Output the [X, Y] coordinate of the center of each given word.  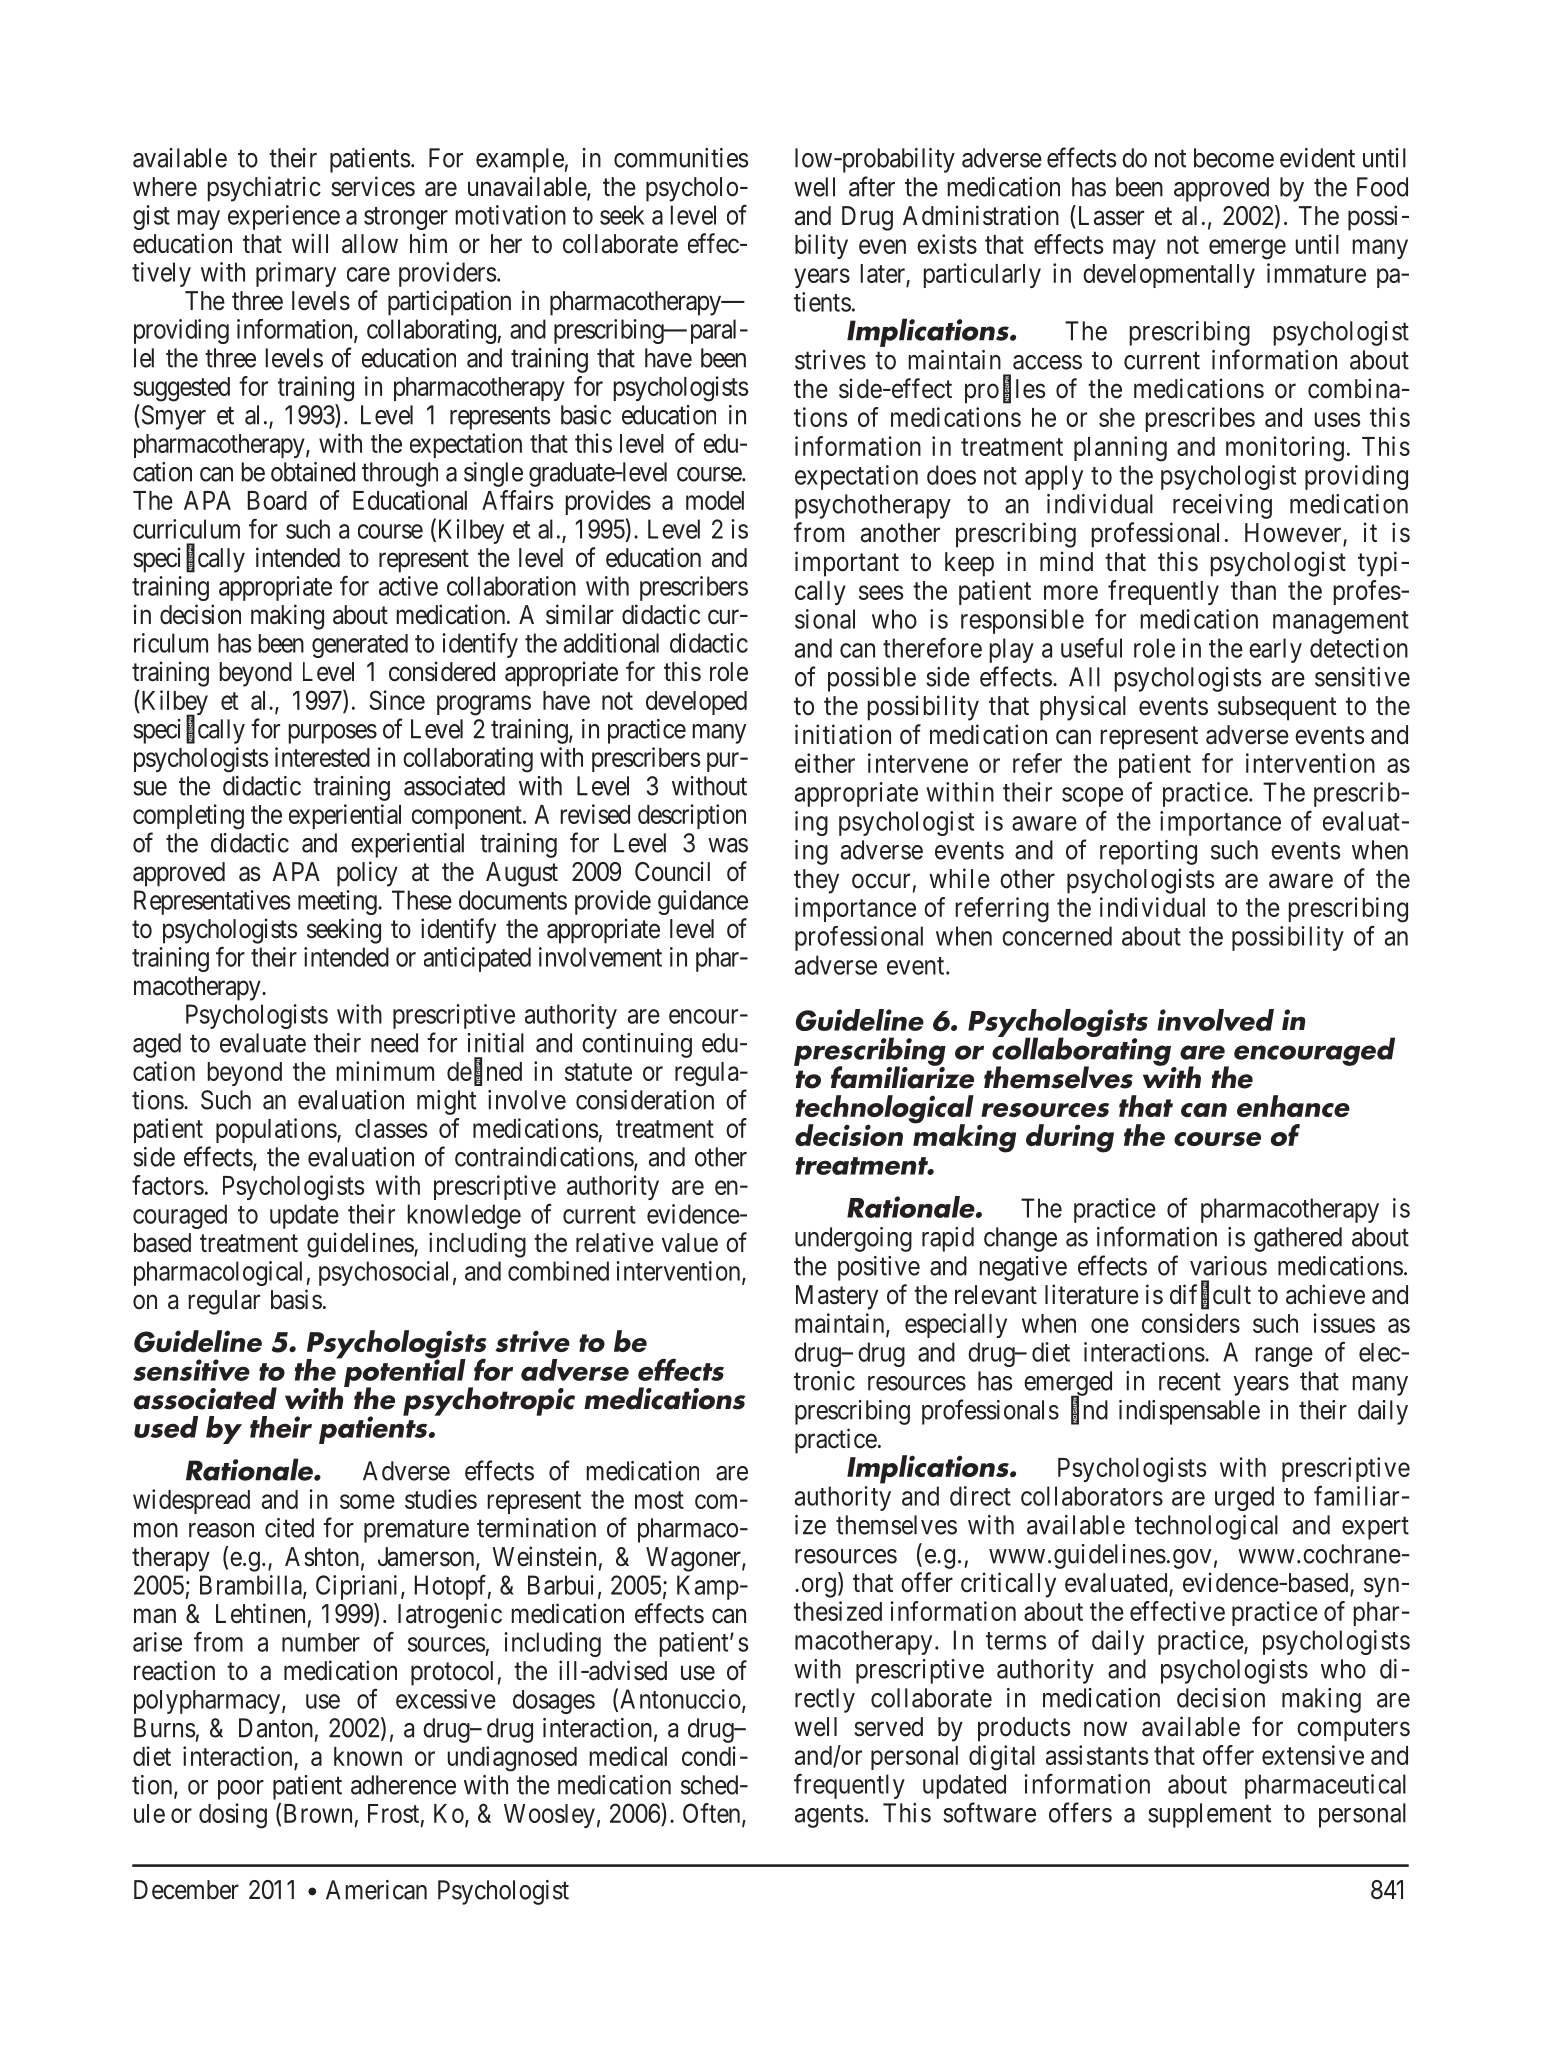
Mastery [837, 1297]
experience [284, 217]
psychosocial [383, 1273]
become [1234, 158]
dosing [233, 1816]
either [825, 763]
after [872, 186]
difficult [1210, 1295]
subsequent [1277, 708]
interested [322, 757]
